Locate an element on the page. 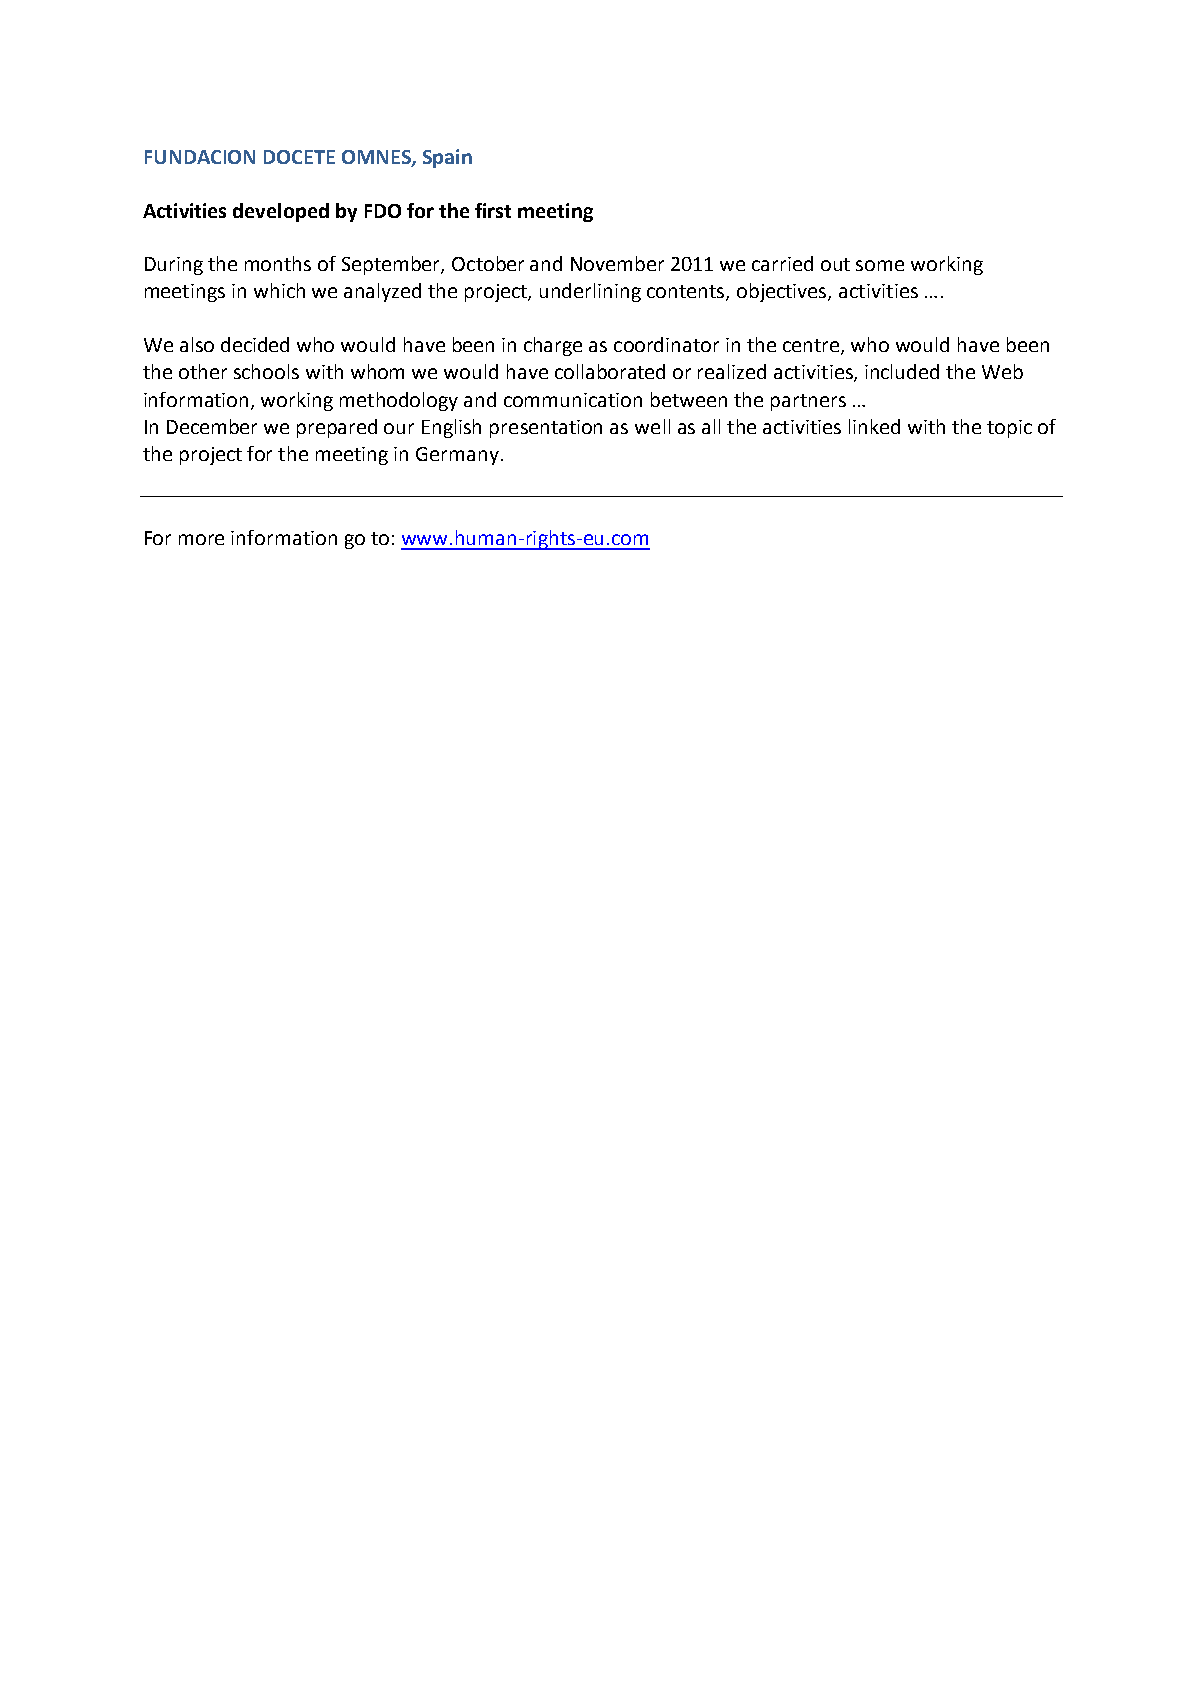 The image size is (1203, 1701). objectives is located at coordinates (783, 292).
